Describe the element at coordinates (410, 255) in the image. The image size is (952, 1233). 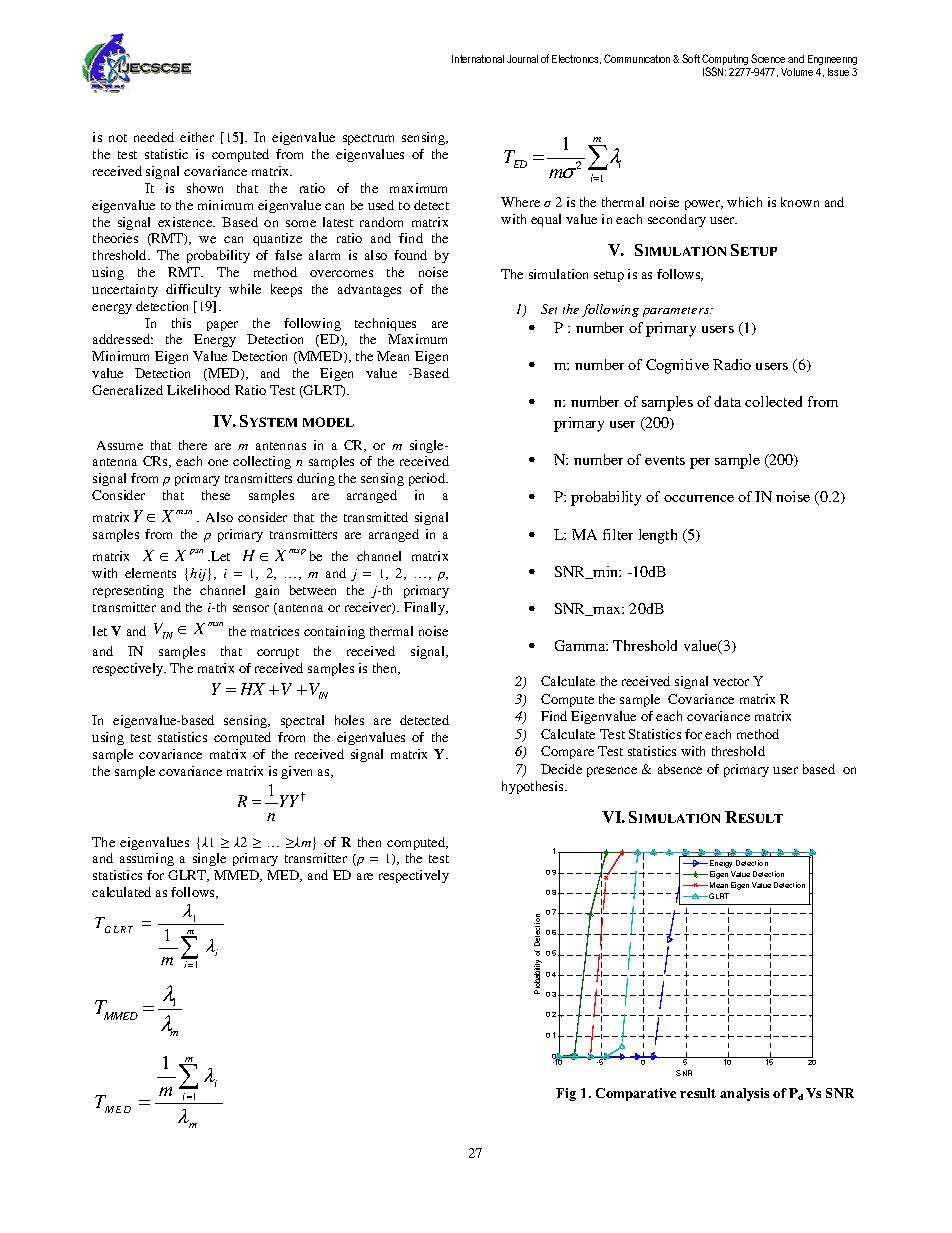
I see `found` at that location.
